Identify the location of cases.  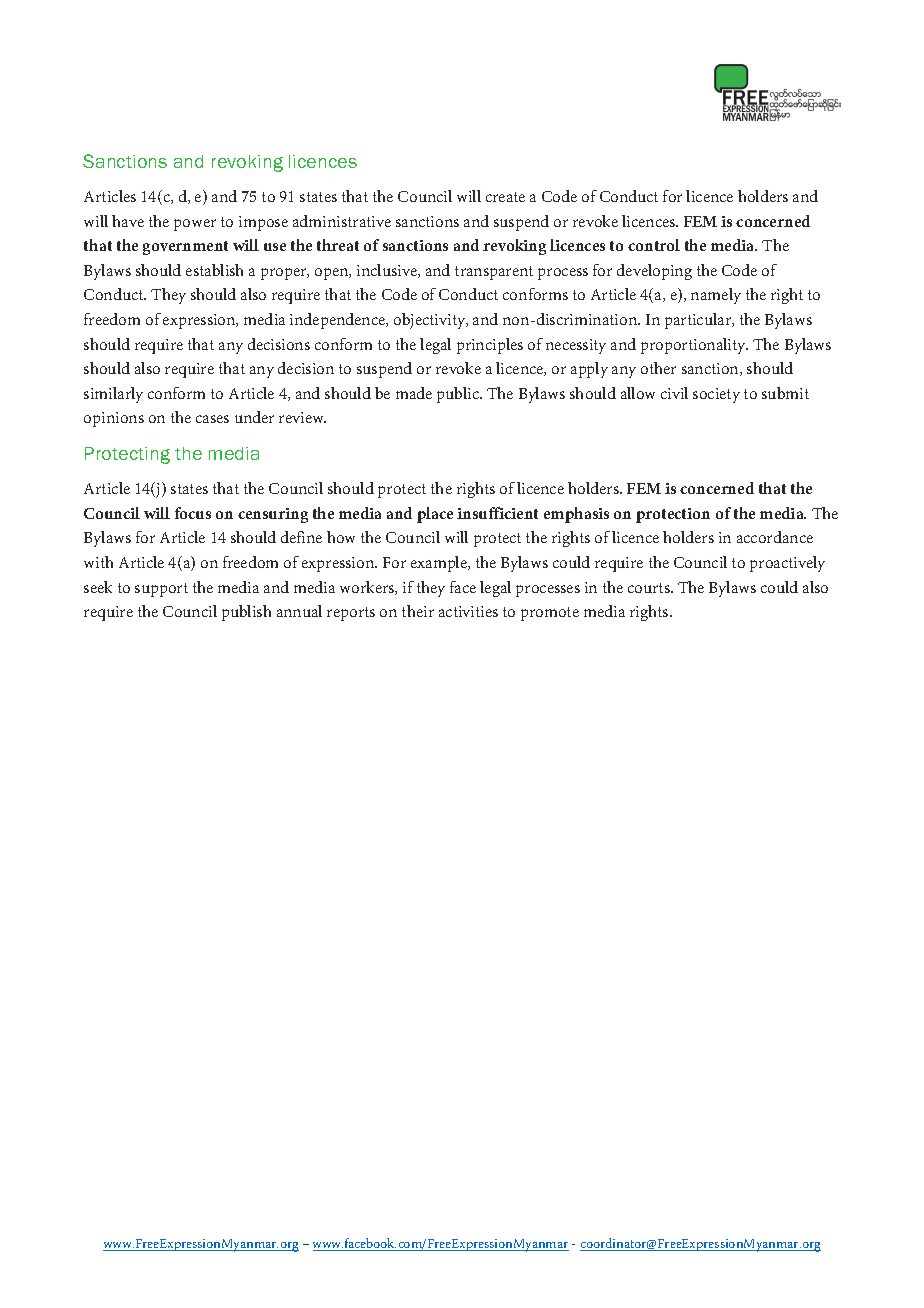
(212, 419).
